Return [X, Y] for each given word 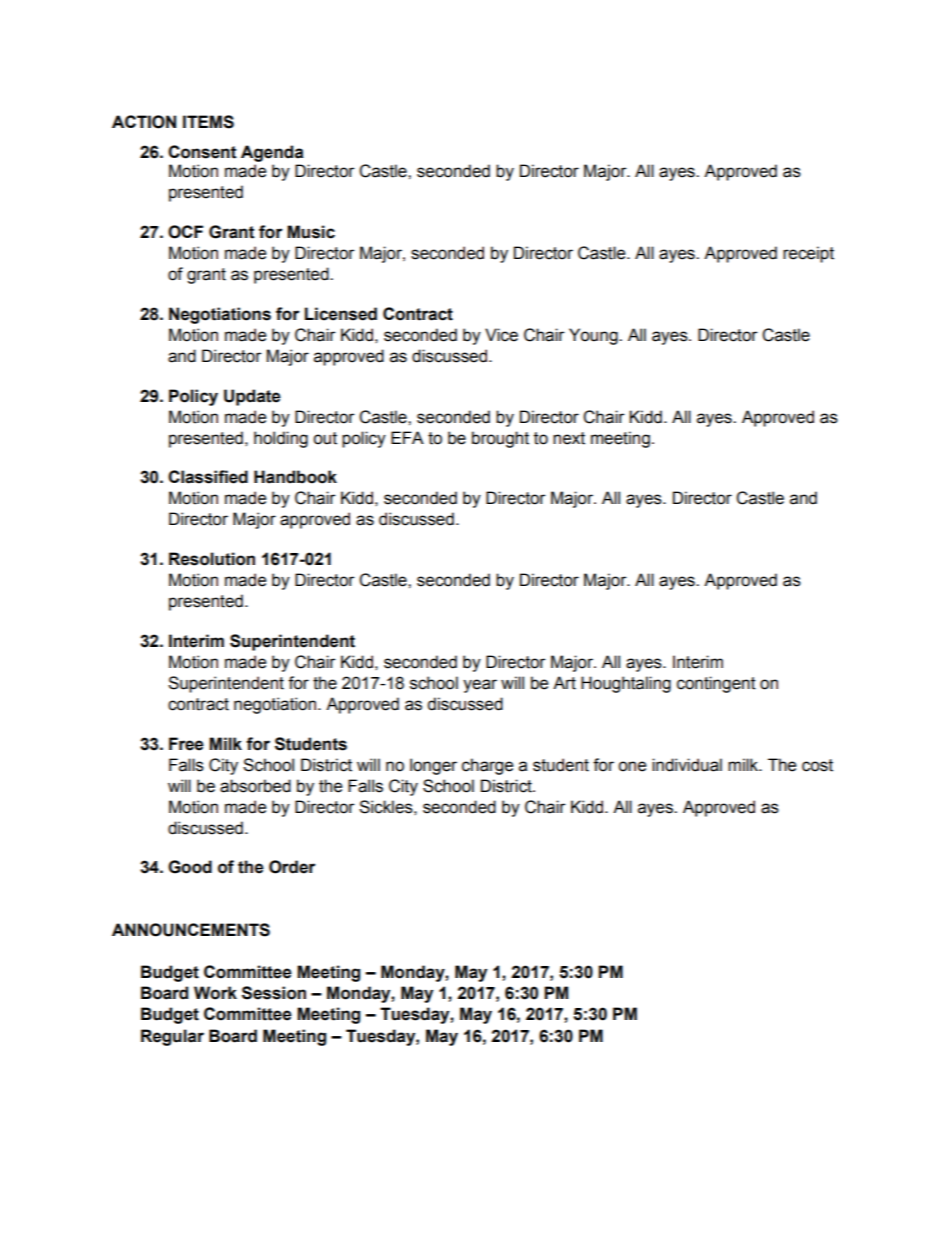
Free [186, 744]
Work [215, 993]
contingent [716, 684]
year [480, 686]
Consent [202, 152]
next [569, 438]
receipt [808, 254]
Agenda [272, 153]
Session [274, 993]
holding [281, 439]
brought [500, 439]
